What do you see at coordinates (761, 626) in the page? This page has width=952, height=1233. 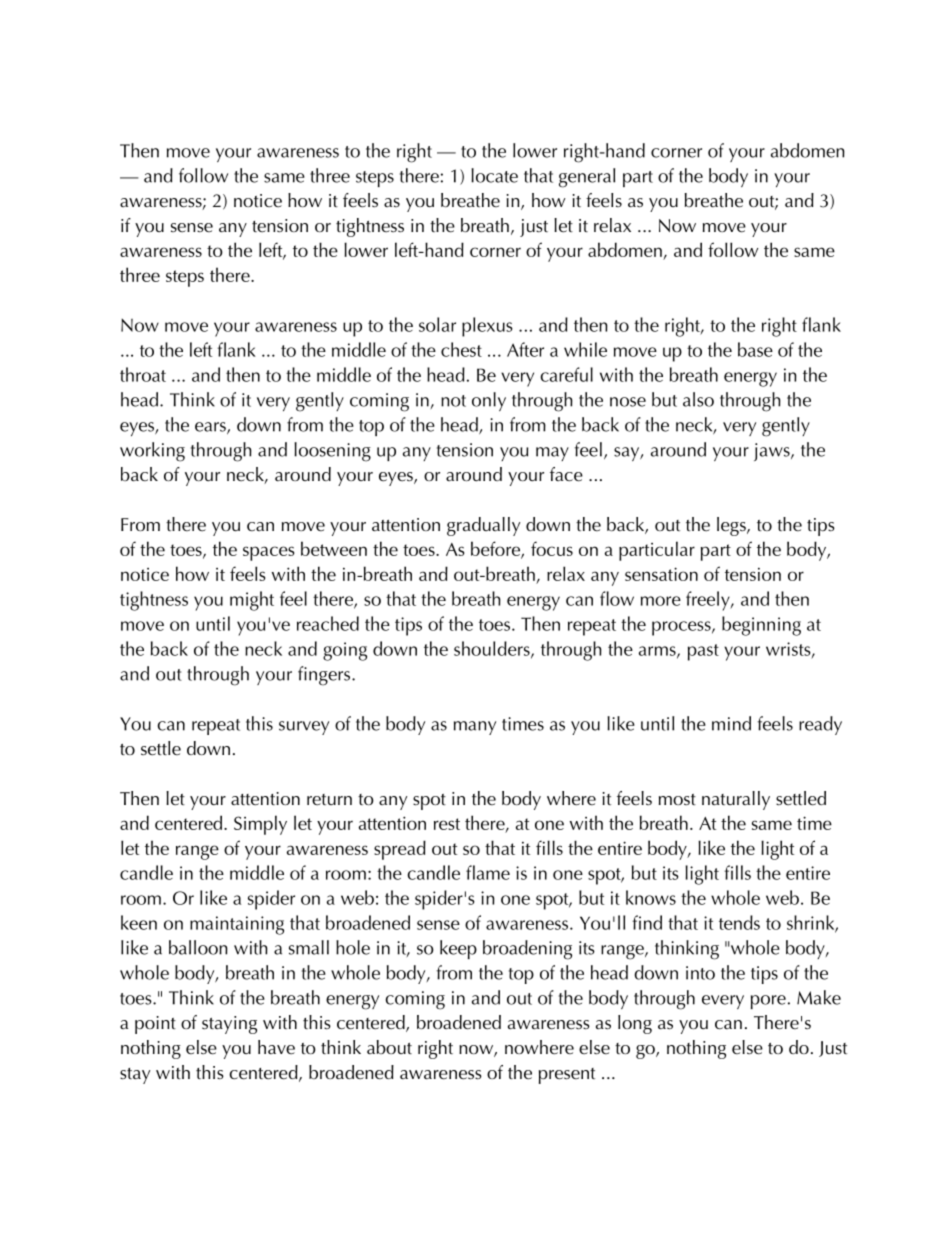 I see `beginning` at bounding box center [761, 626].
